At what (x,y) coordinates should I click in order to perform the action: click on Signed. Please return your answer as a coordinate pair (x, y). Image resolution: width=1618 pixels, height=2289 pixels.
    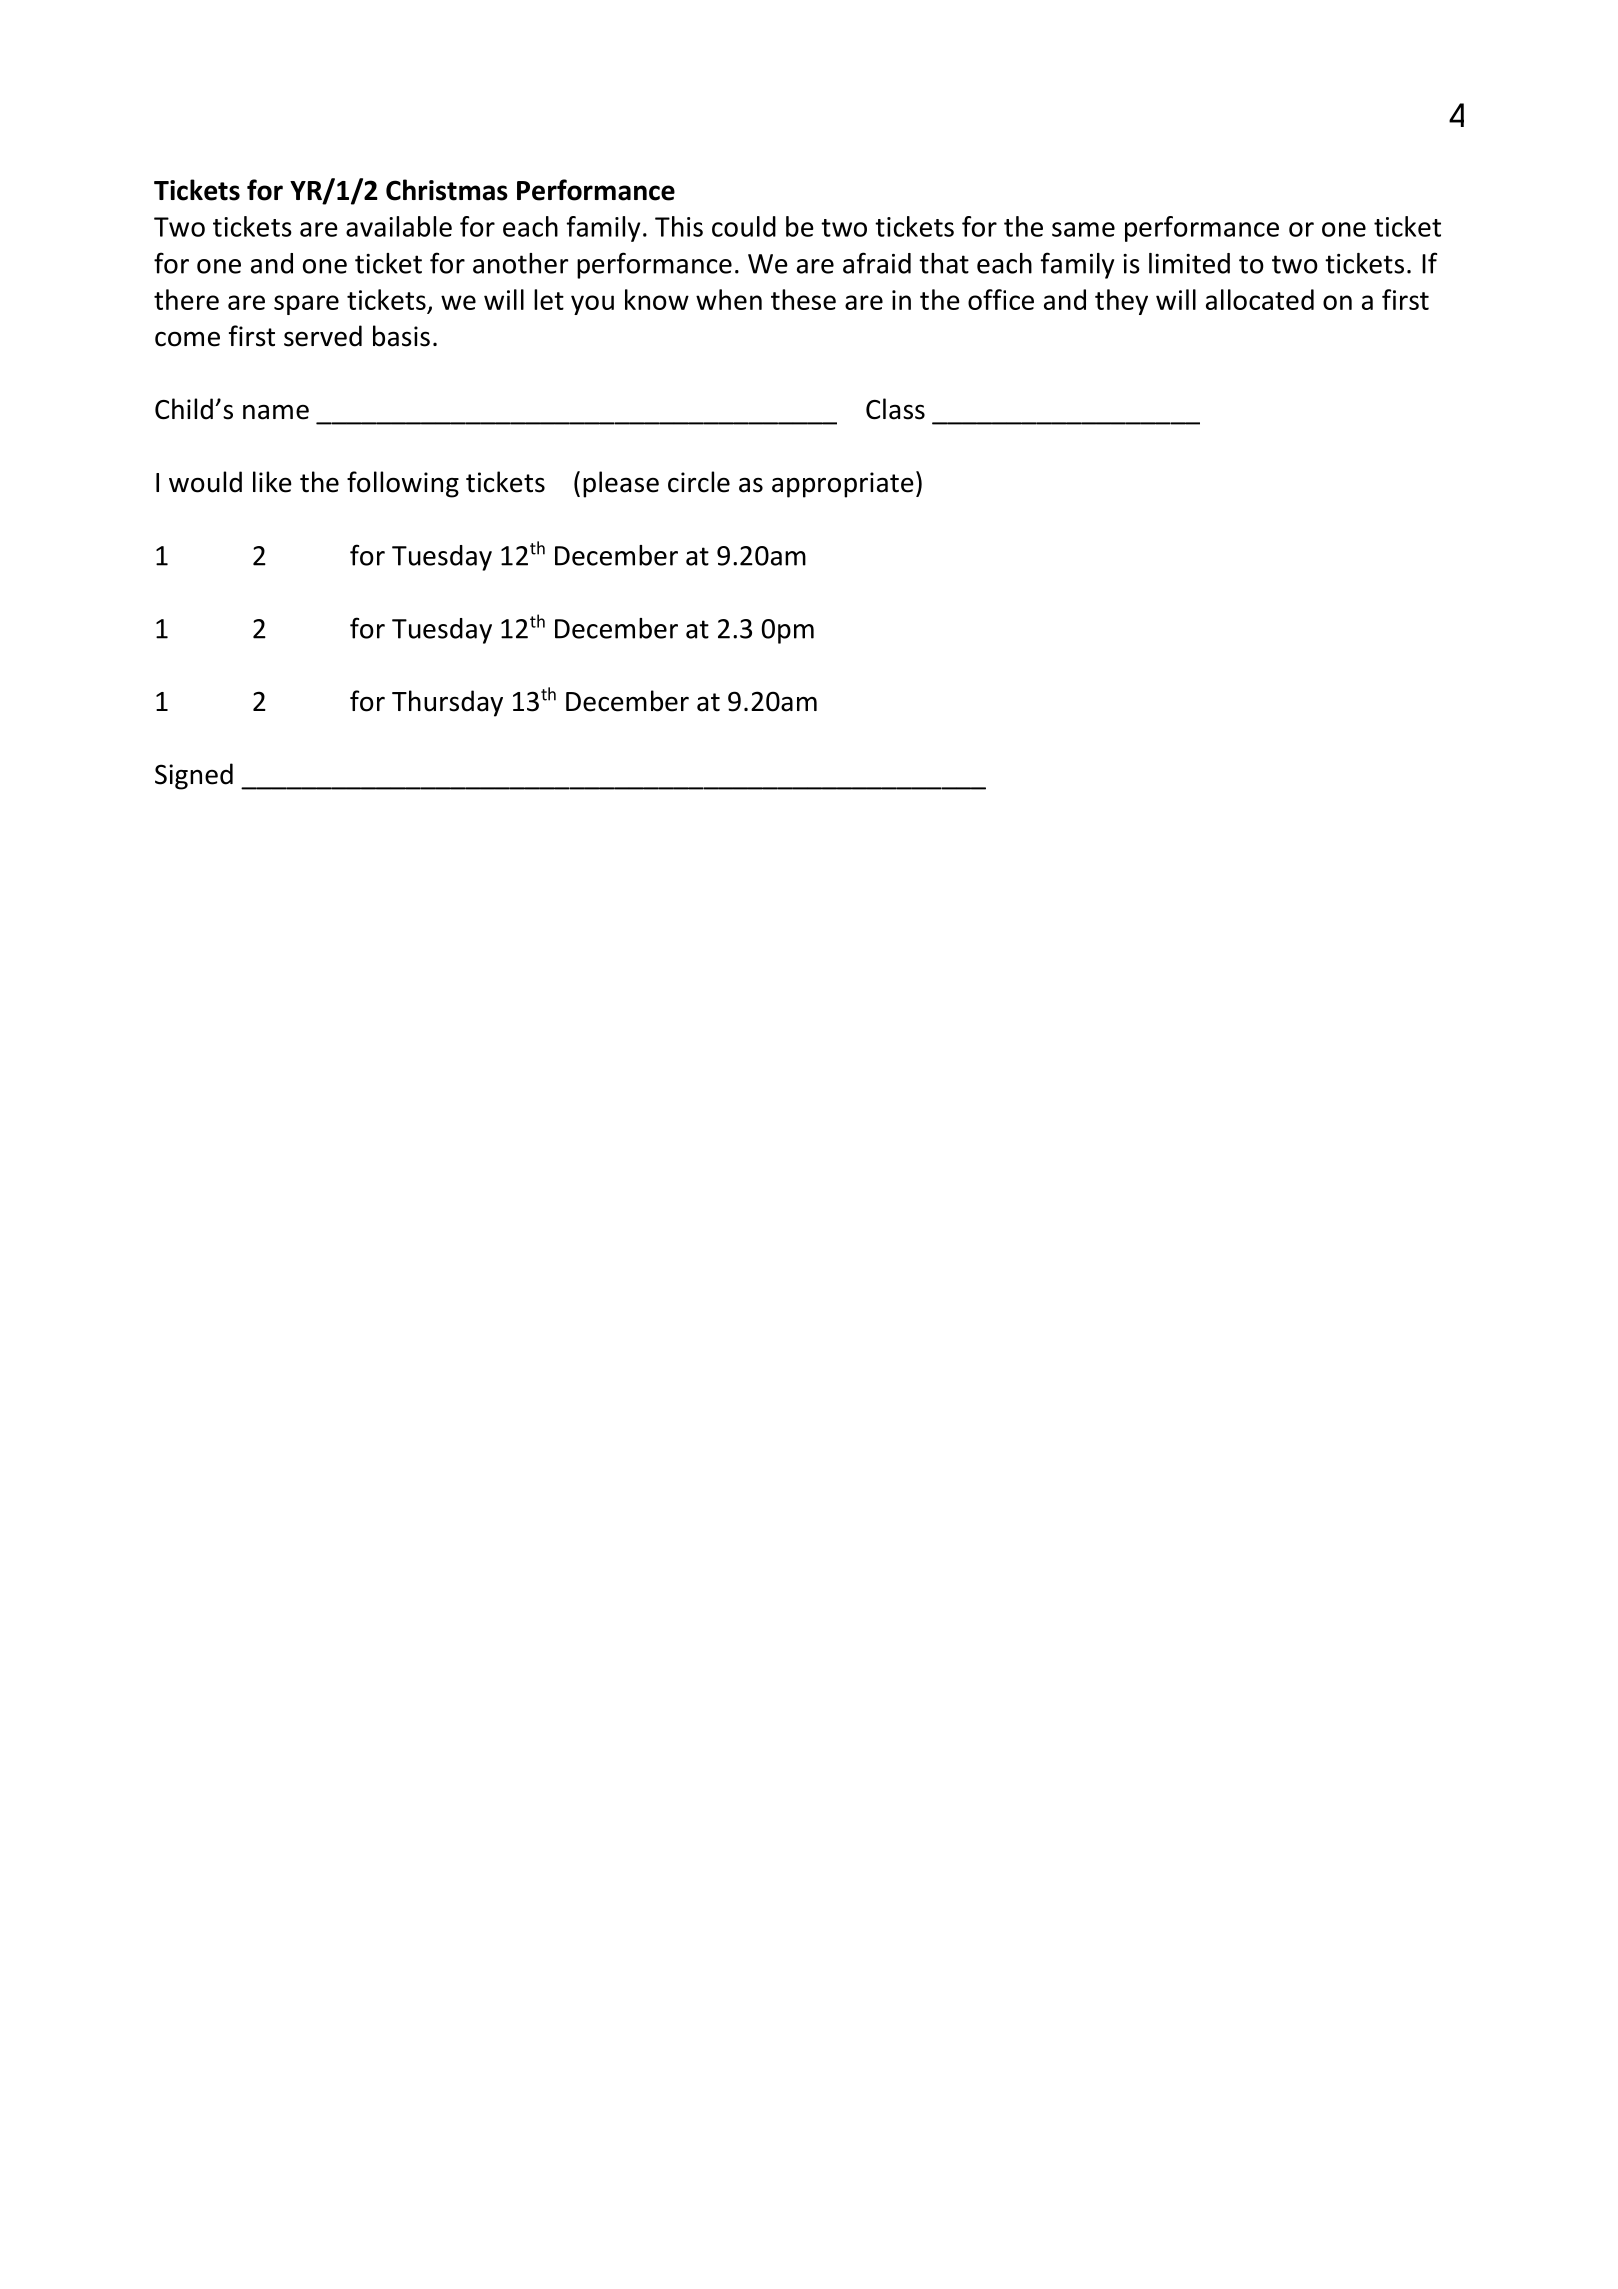
    Looking at the image, I should click on (194, 776).
